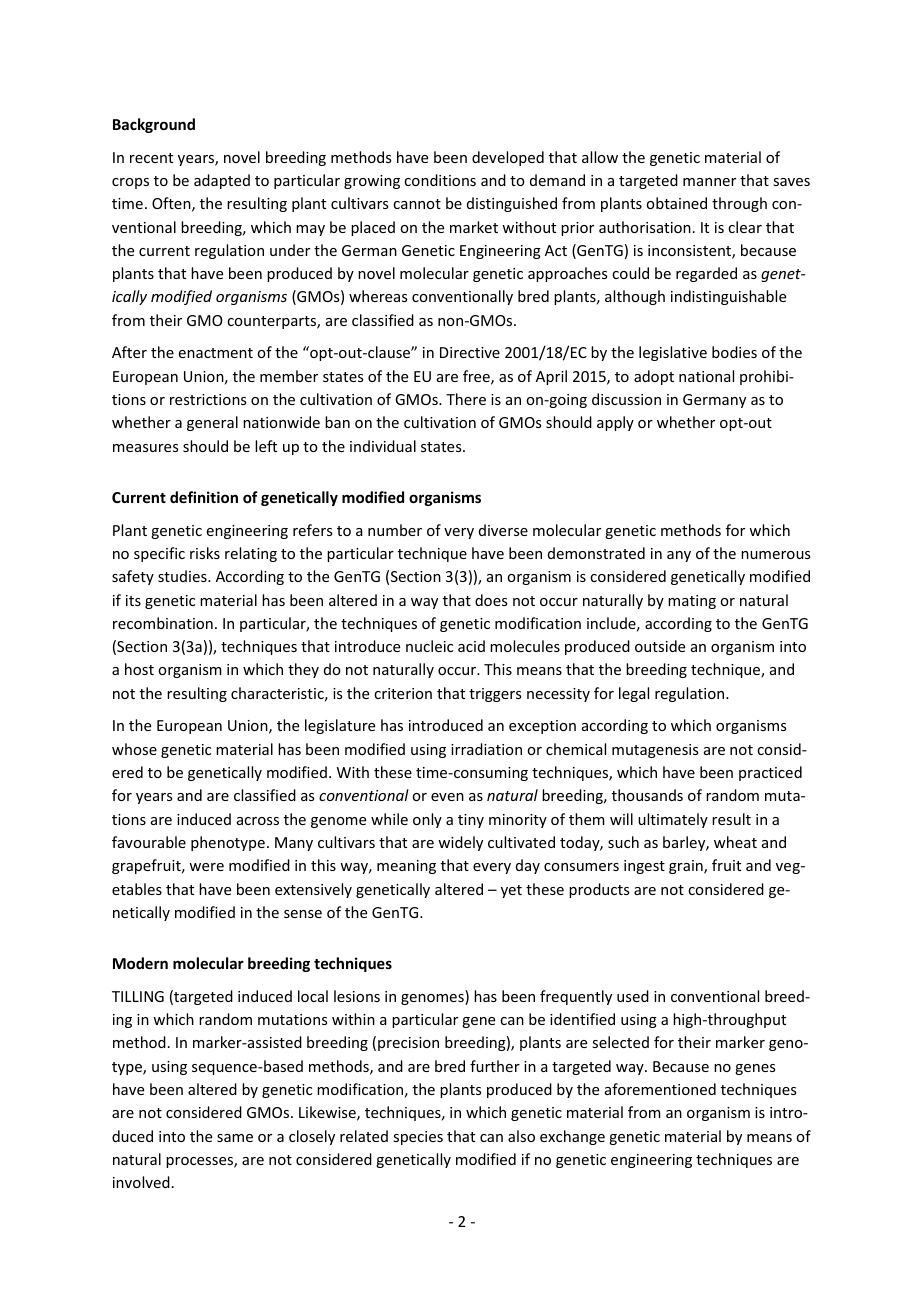 The image size is (924, 1308). Describe the element at coordinates (235, 1138) in the screenshot. I see `same` at that location.
